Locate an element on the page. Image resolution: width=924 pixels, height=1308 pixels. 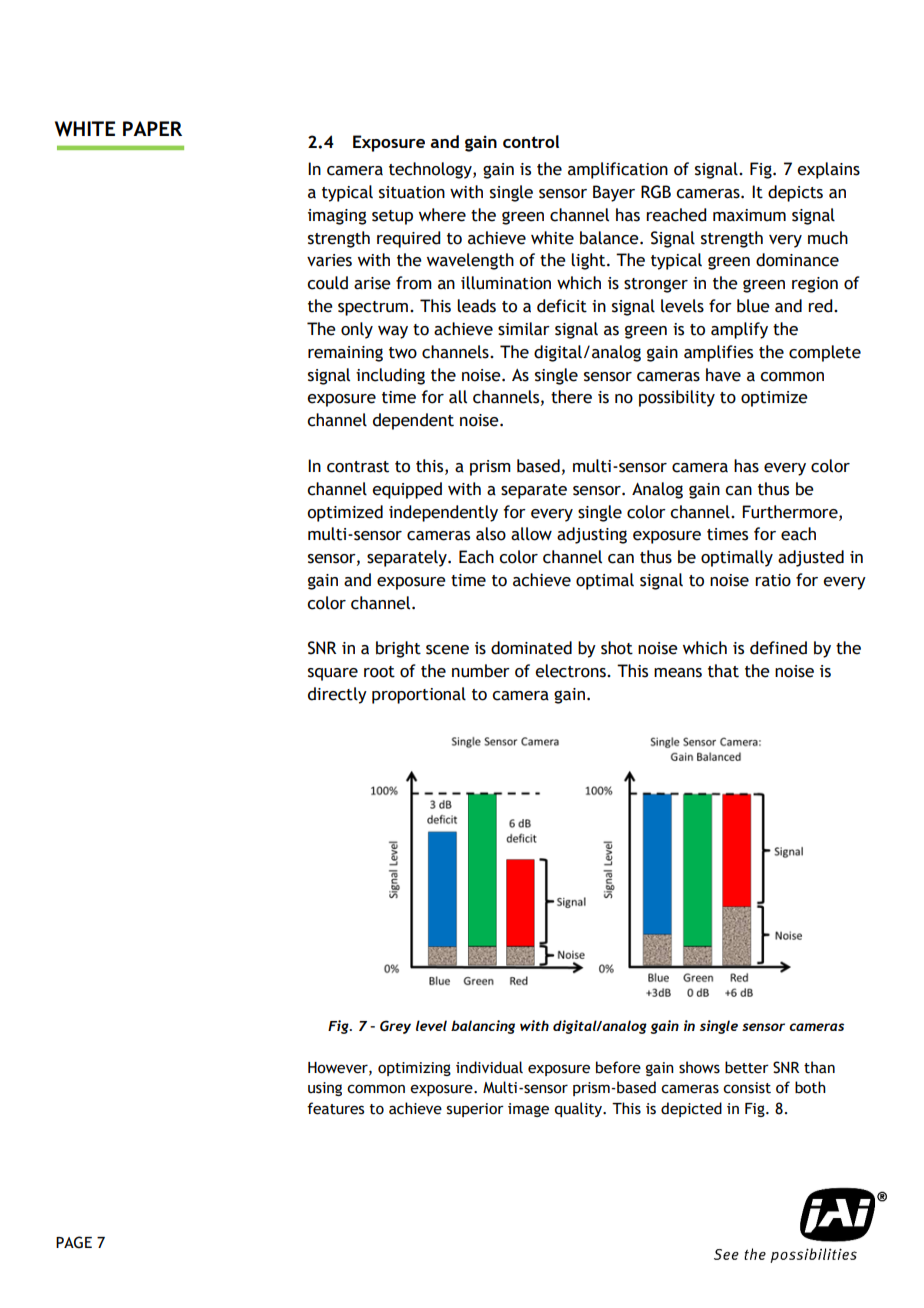
depicts is located at coordinates (795, 193).
